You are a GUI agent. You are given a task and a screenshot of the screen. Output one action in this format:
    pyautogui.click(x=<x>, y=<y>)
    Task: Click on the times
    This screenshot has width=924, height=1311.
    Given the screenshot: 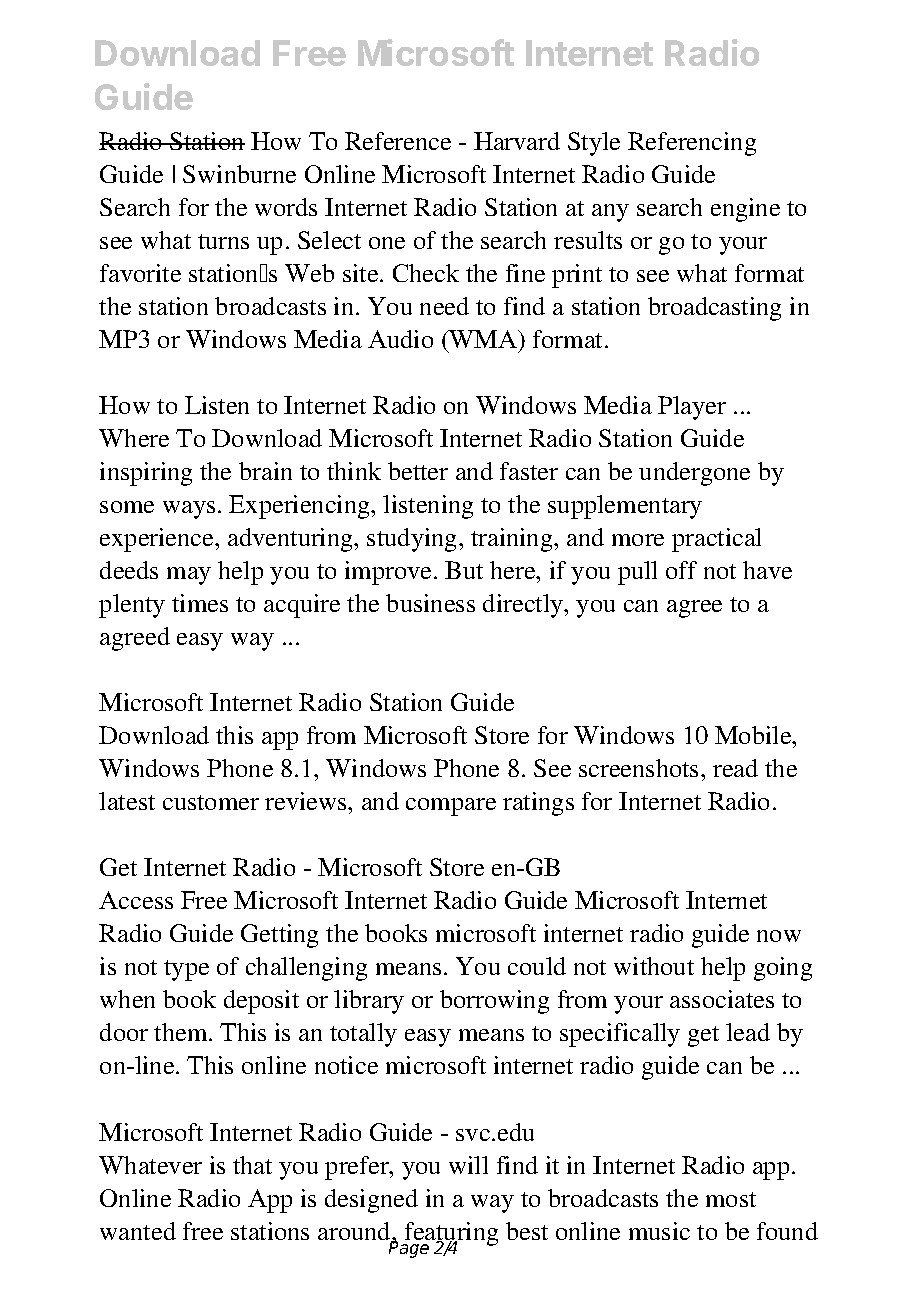 What is the action you would take?
    pyautogui.click(x=200, y=603)
